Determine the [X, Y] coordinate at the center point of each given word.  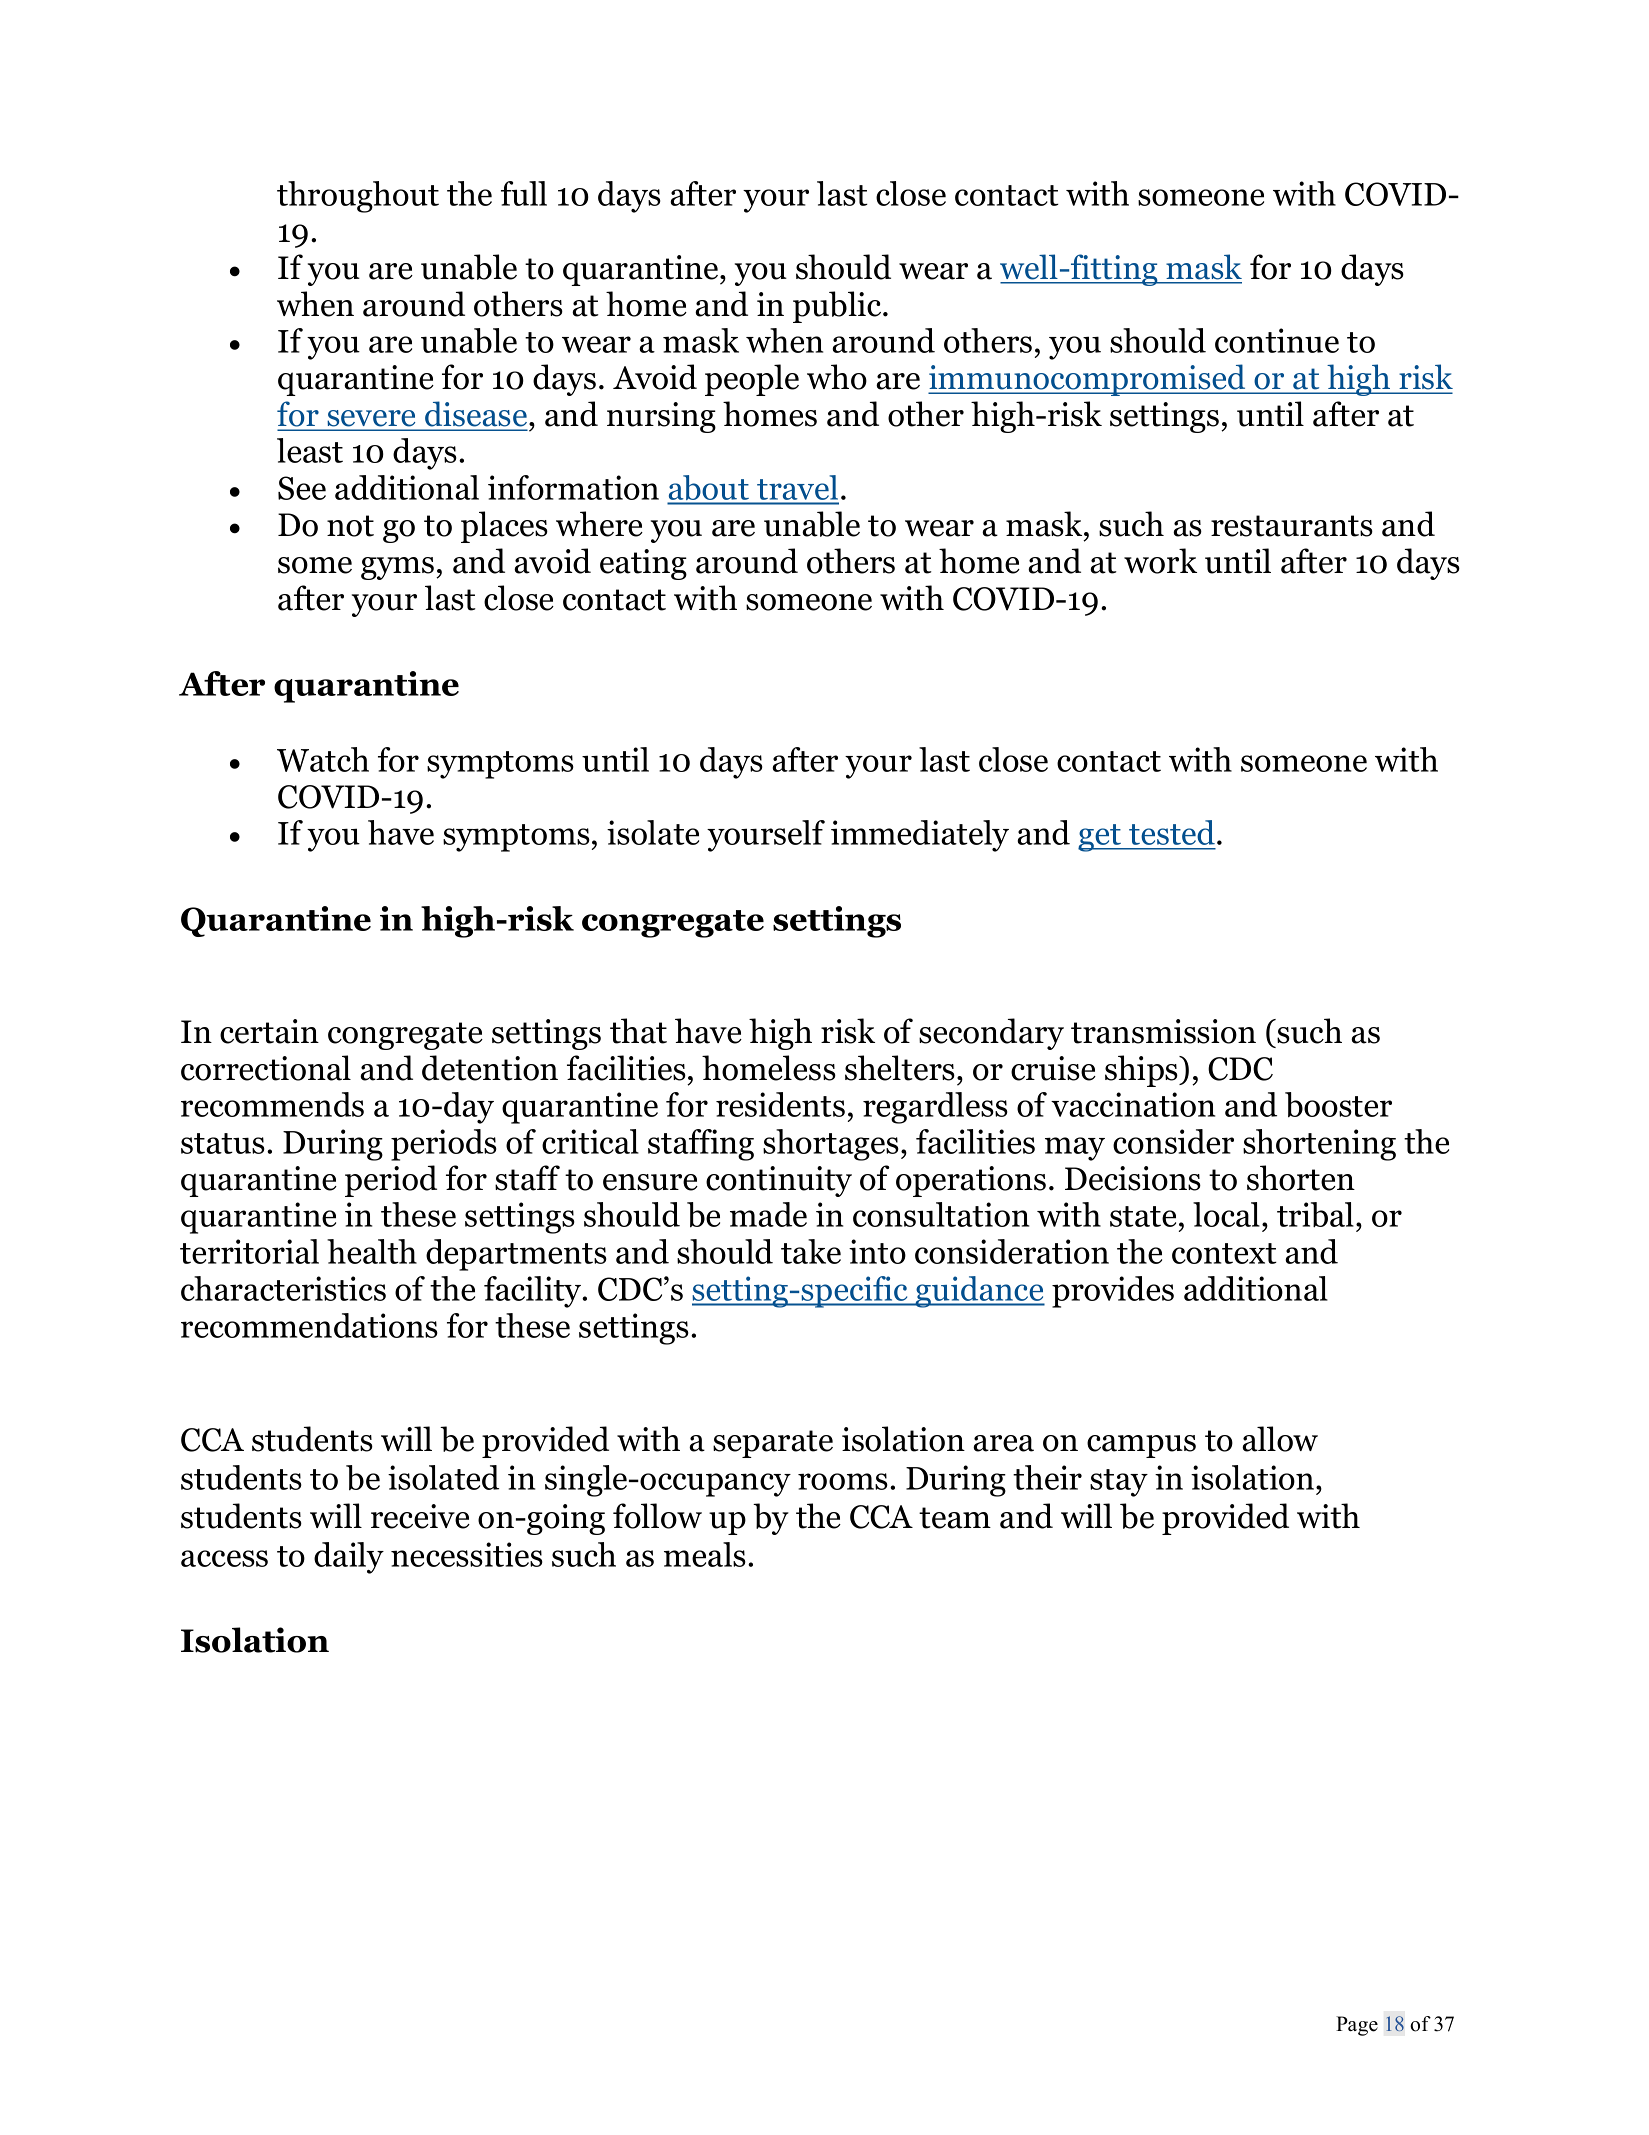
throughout [358, 197]
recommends [272, 1104]
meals [705, 1554]
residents [780, 1104]
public [838, 307]
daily [349, 1558]
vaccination [1133, 1104]
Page [1357, 2026]
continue [1277, 340]
